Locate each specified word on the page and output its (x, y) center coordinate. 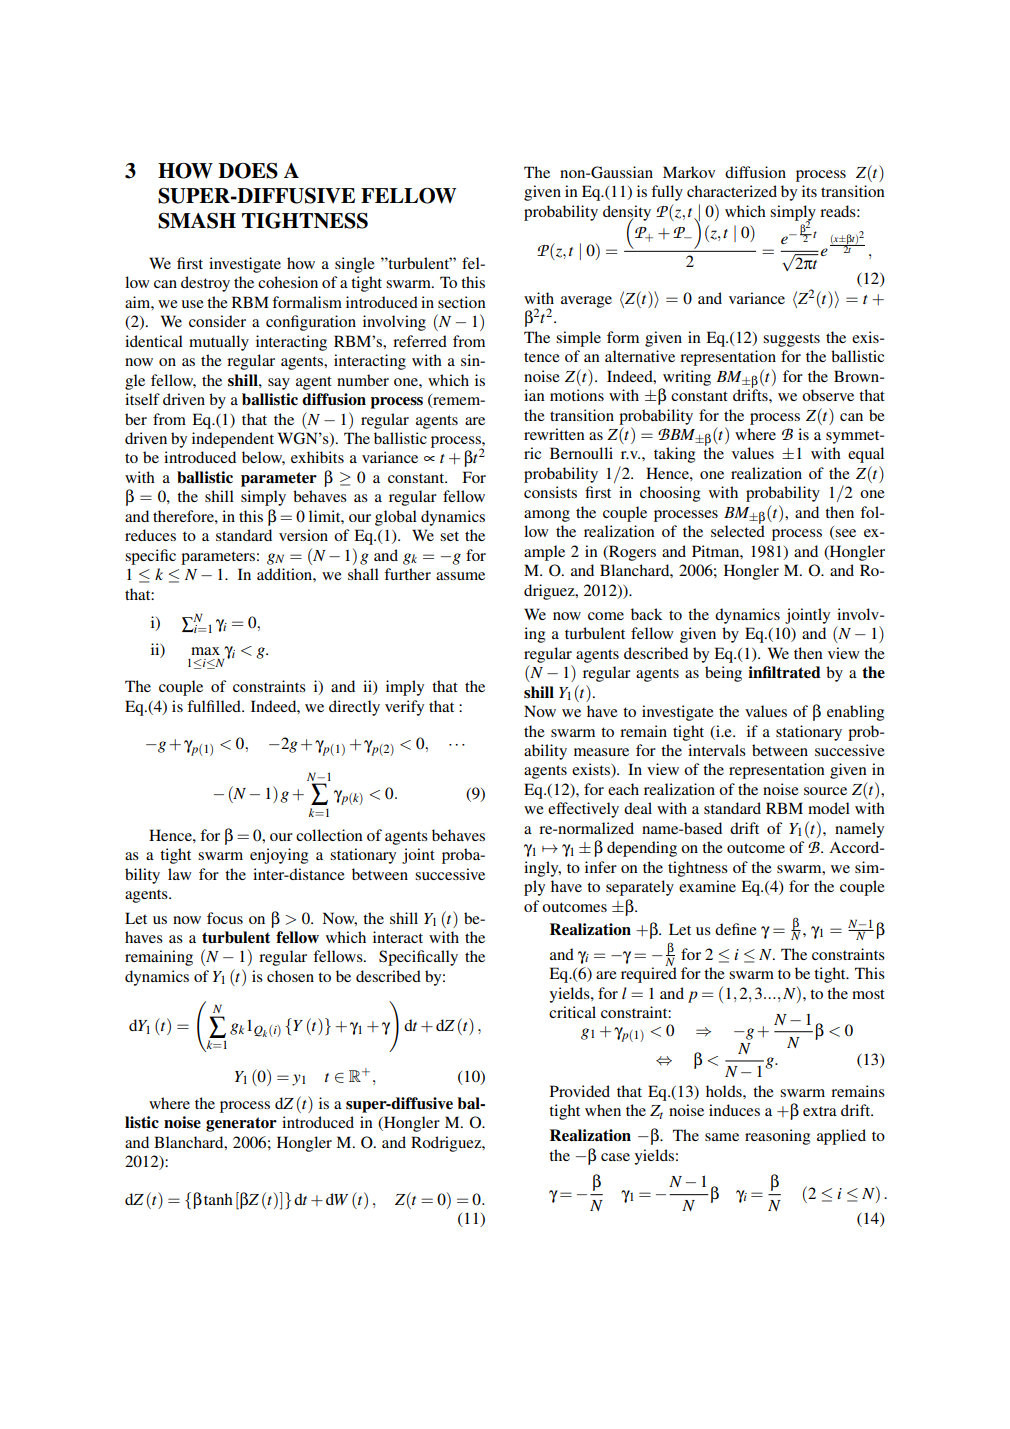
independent (233, 440)
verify (404, 708)
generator (241, 1124)
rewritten (554, 434)
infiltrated (784, 672)
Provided (580, 1091)
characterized (732, 191)
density (627, 214)
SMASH (197, 221)
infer (601, 867)
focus (225, 918)
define (736, 929)
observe (828, 395)
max (205, 651)
